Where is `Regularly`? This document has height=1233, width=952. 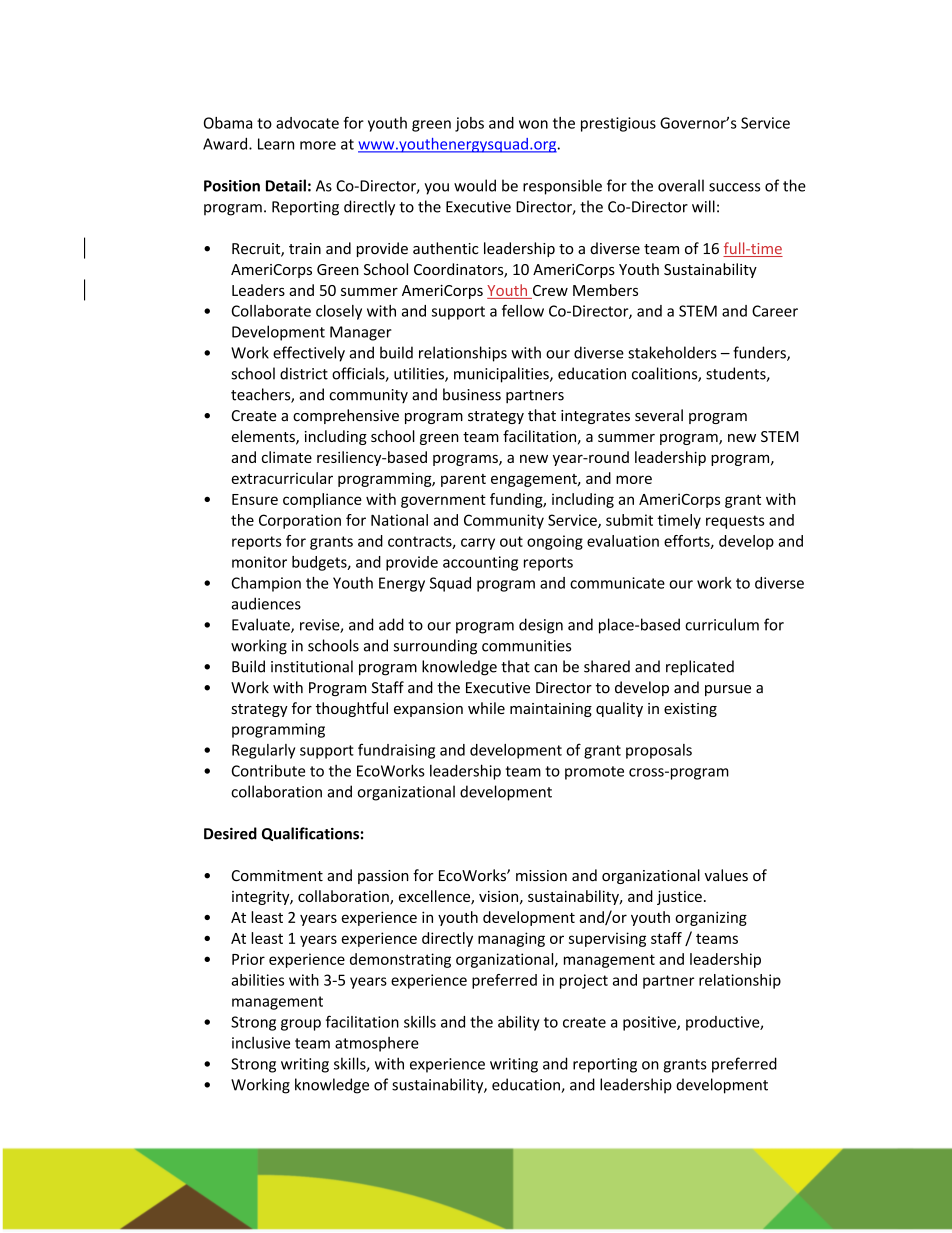
Regularly is located at coordinates (263, 751).
